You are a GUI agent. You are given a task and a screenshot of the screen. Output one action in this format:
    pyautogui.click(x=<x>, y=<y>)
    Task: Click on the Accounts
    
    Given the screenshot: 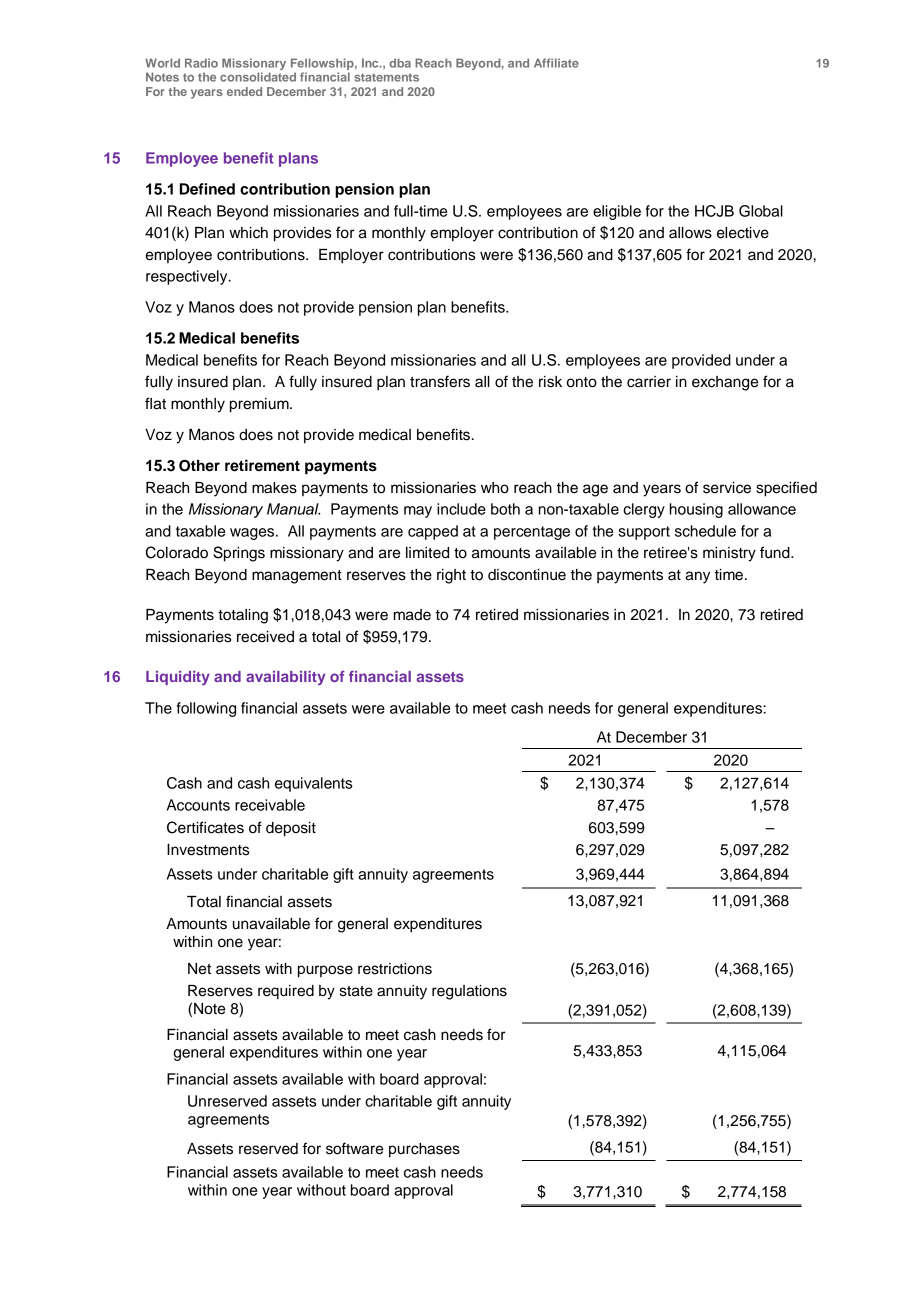 What is the action you would take?
    pyautogui.click(x=198, y=805)
